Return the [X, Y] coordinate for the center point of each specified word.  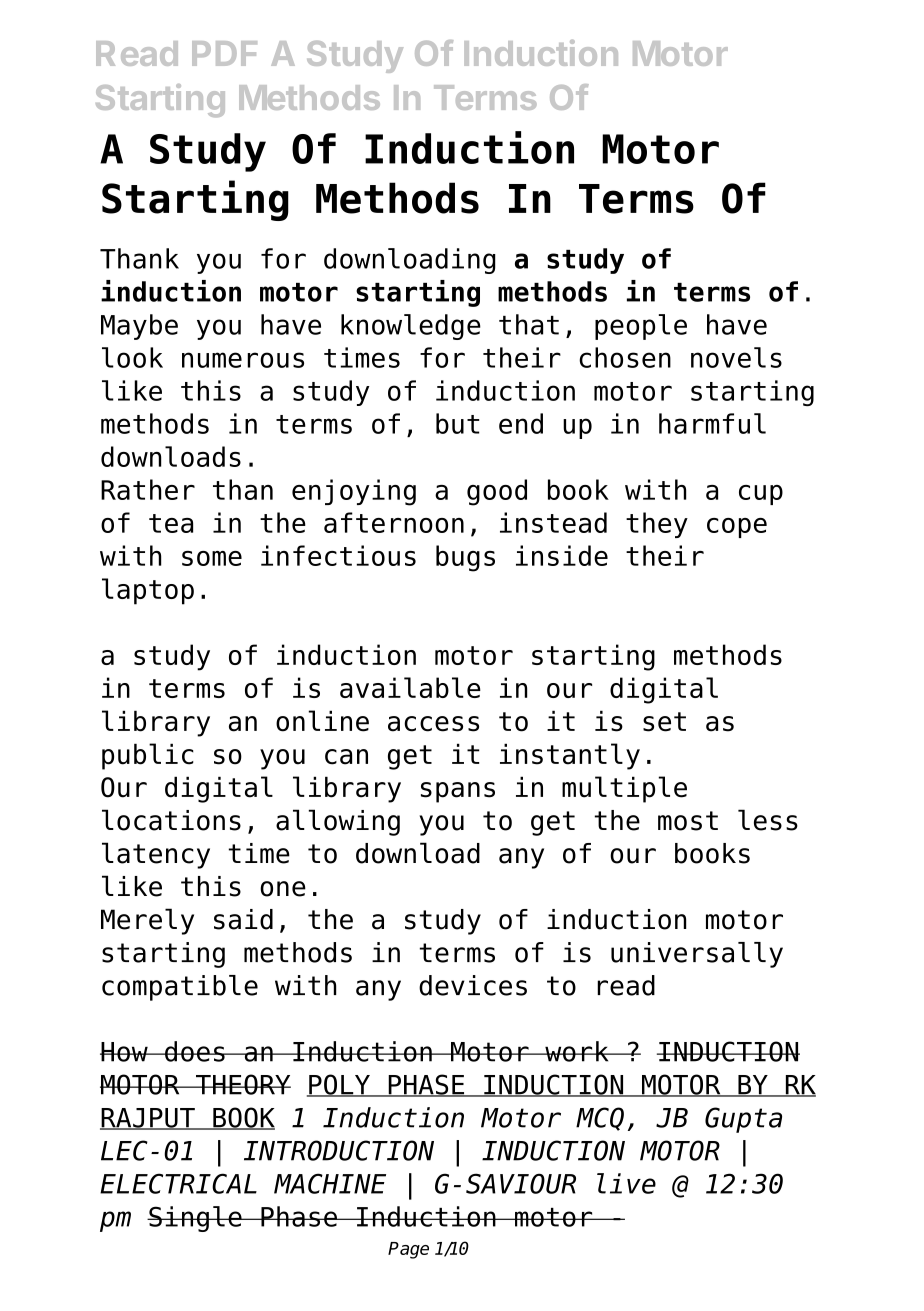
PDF [224, 53]
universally [697, 955]
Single [195, 1219]
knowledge [411, 327]
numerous [243, 360]
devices [473, 985]
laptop [148, 591]
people [641, 327]
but [458, 423]
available [410, 687]
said [243, 919]
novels [736, 357]
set [664, 722]
